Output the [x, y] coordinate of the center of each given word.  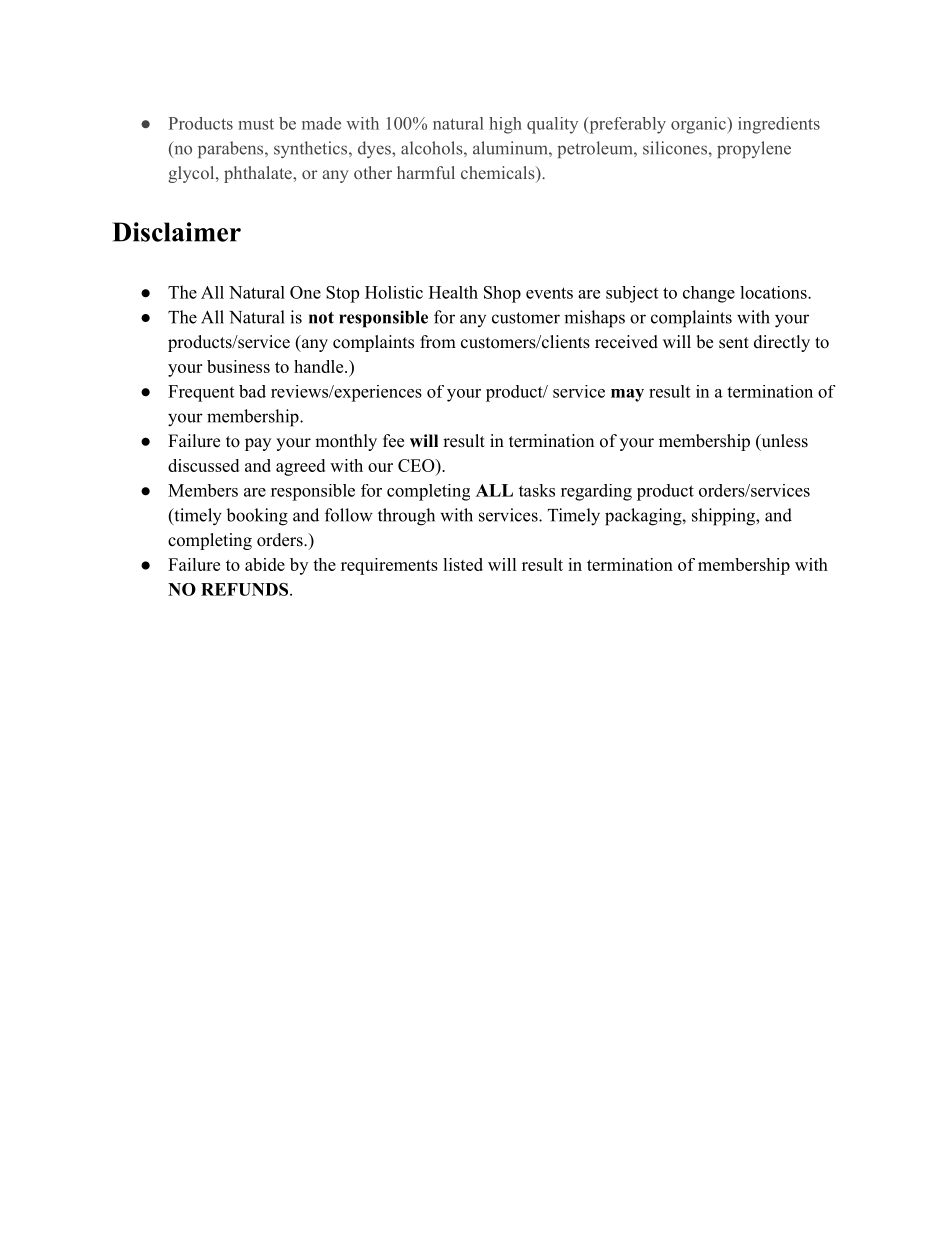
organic [699, 125]
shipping [724, 517]
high [505, 125]
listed [463, 564]
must [256, 124]
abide [265, 564]
